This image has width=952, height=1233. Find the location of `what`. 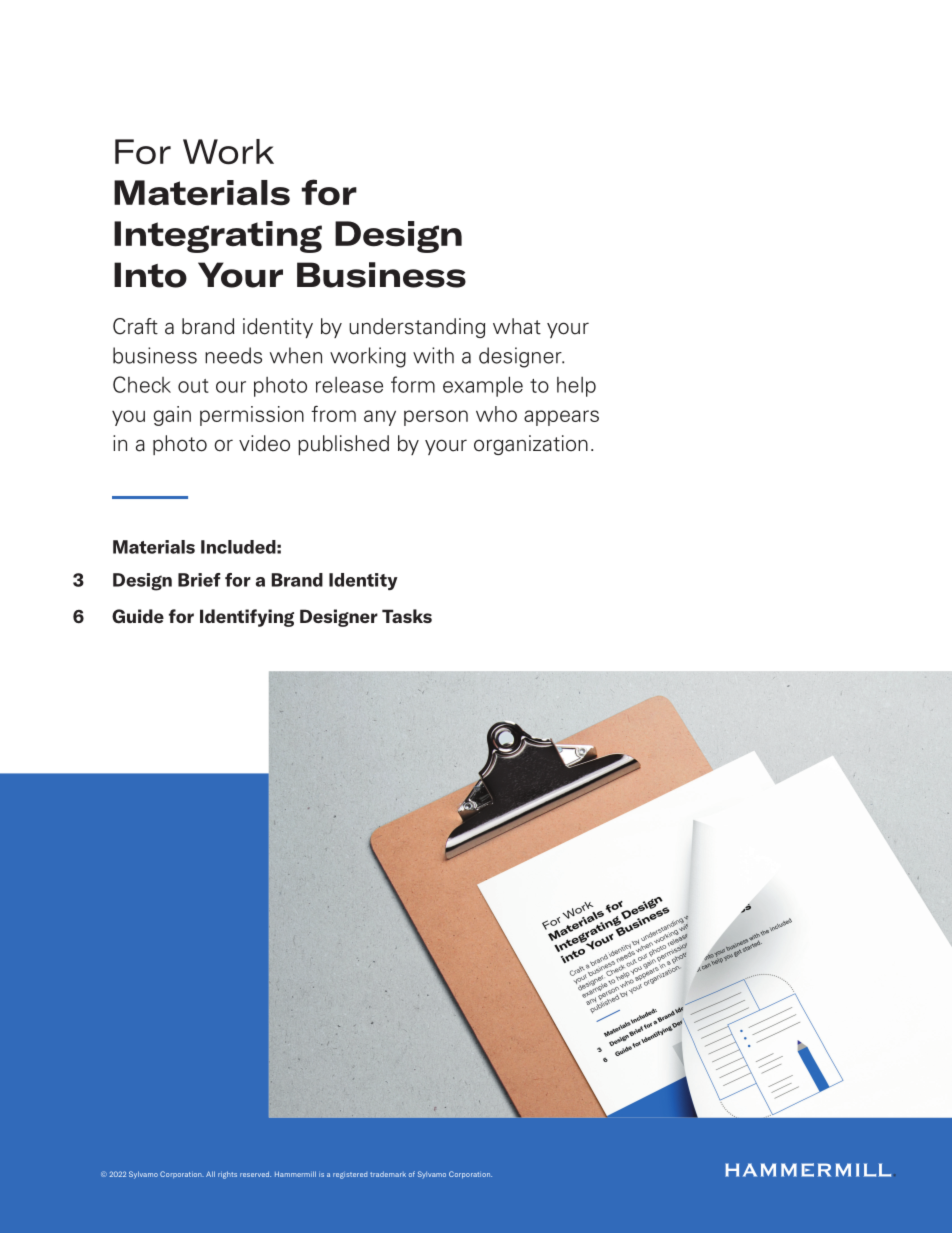

what is located at coordinates (517, 326).
